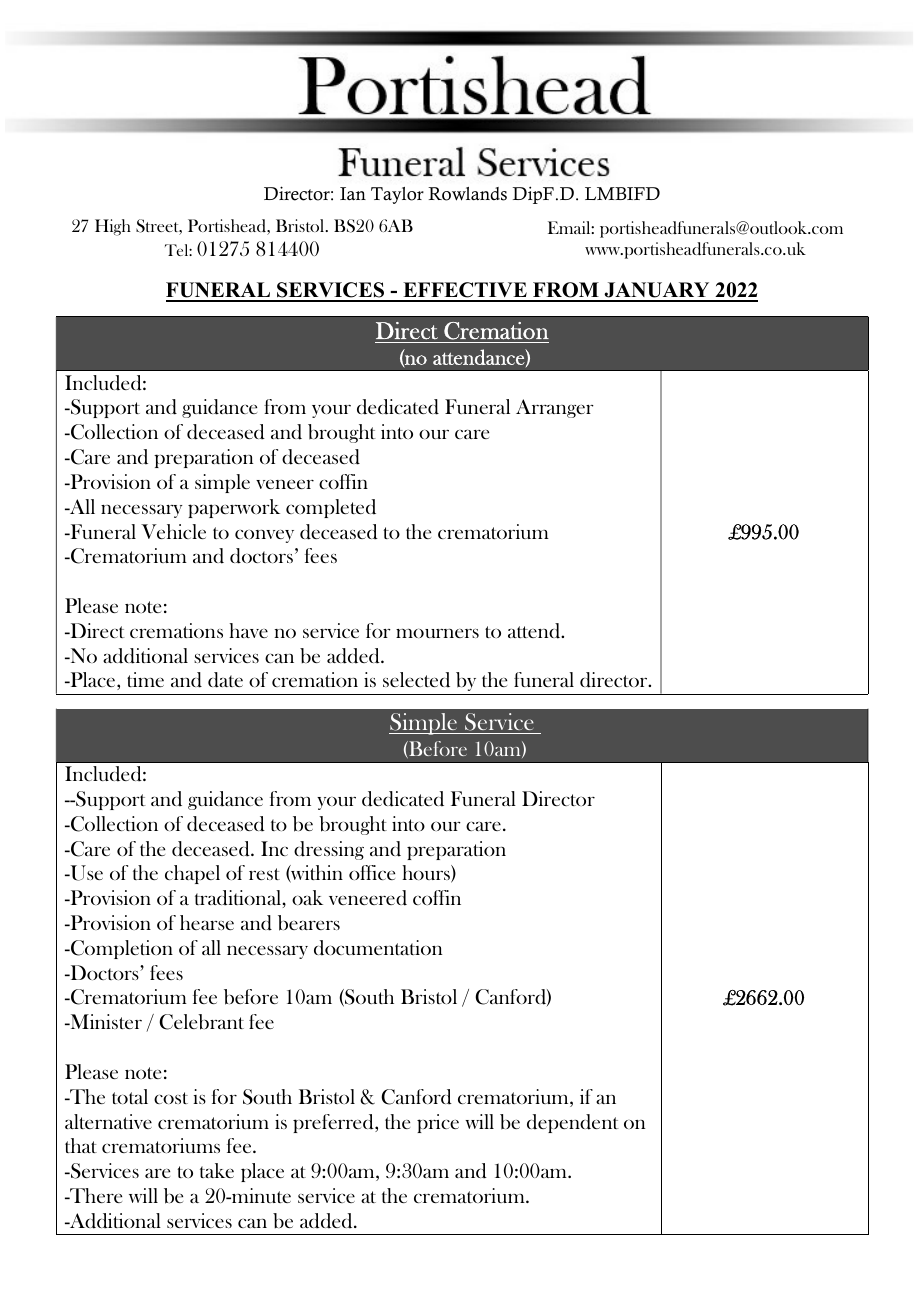 The height and width of the screenshot is (1308, 924). I want to click on selected, so click(416, 680).
